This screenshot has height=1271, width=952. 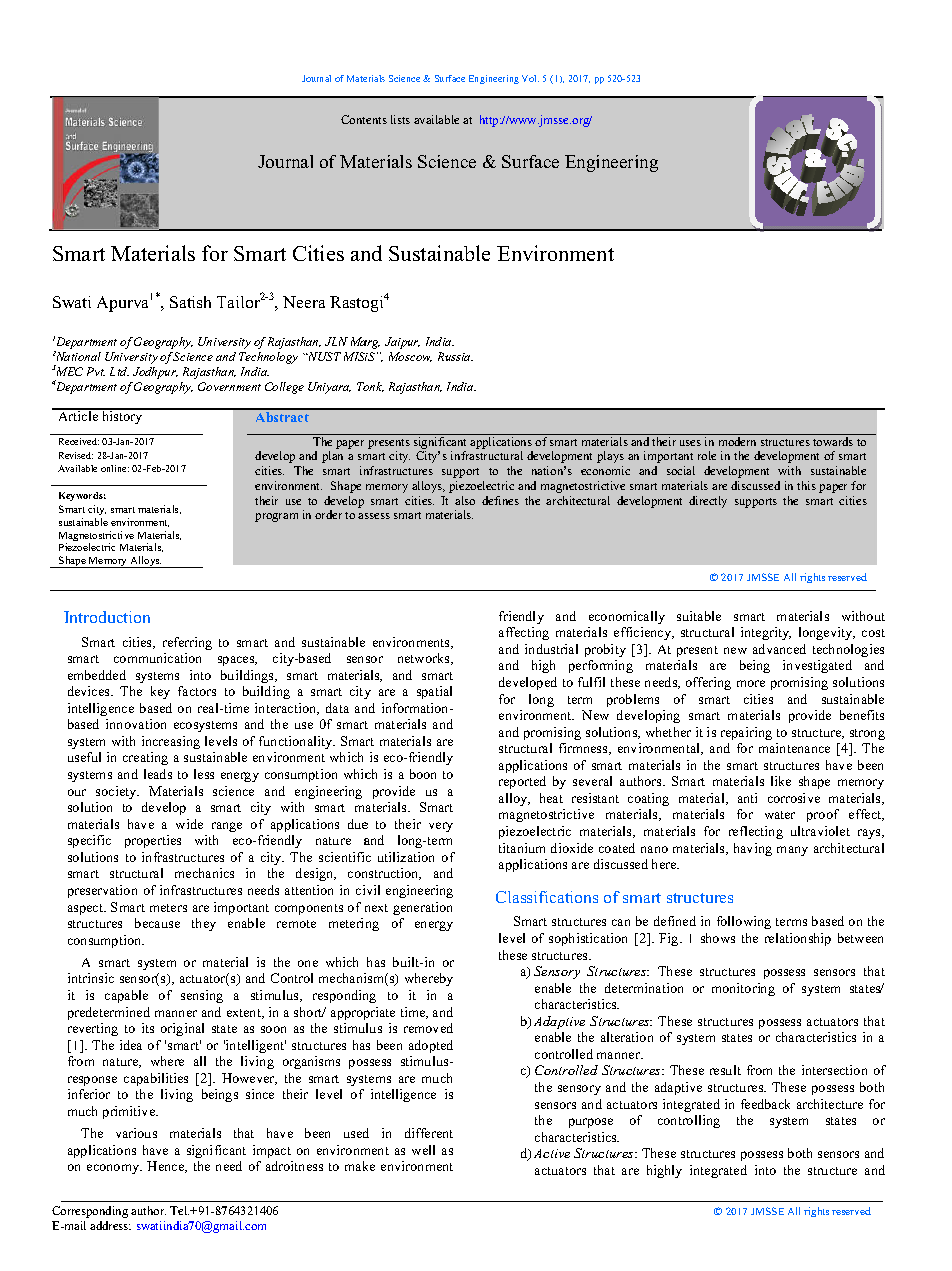 I want to click on relationship, so click(x=798, y=939).
